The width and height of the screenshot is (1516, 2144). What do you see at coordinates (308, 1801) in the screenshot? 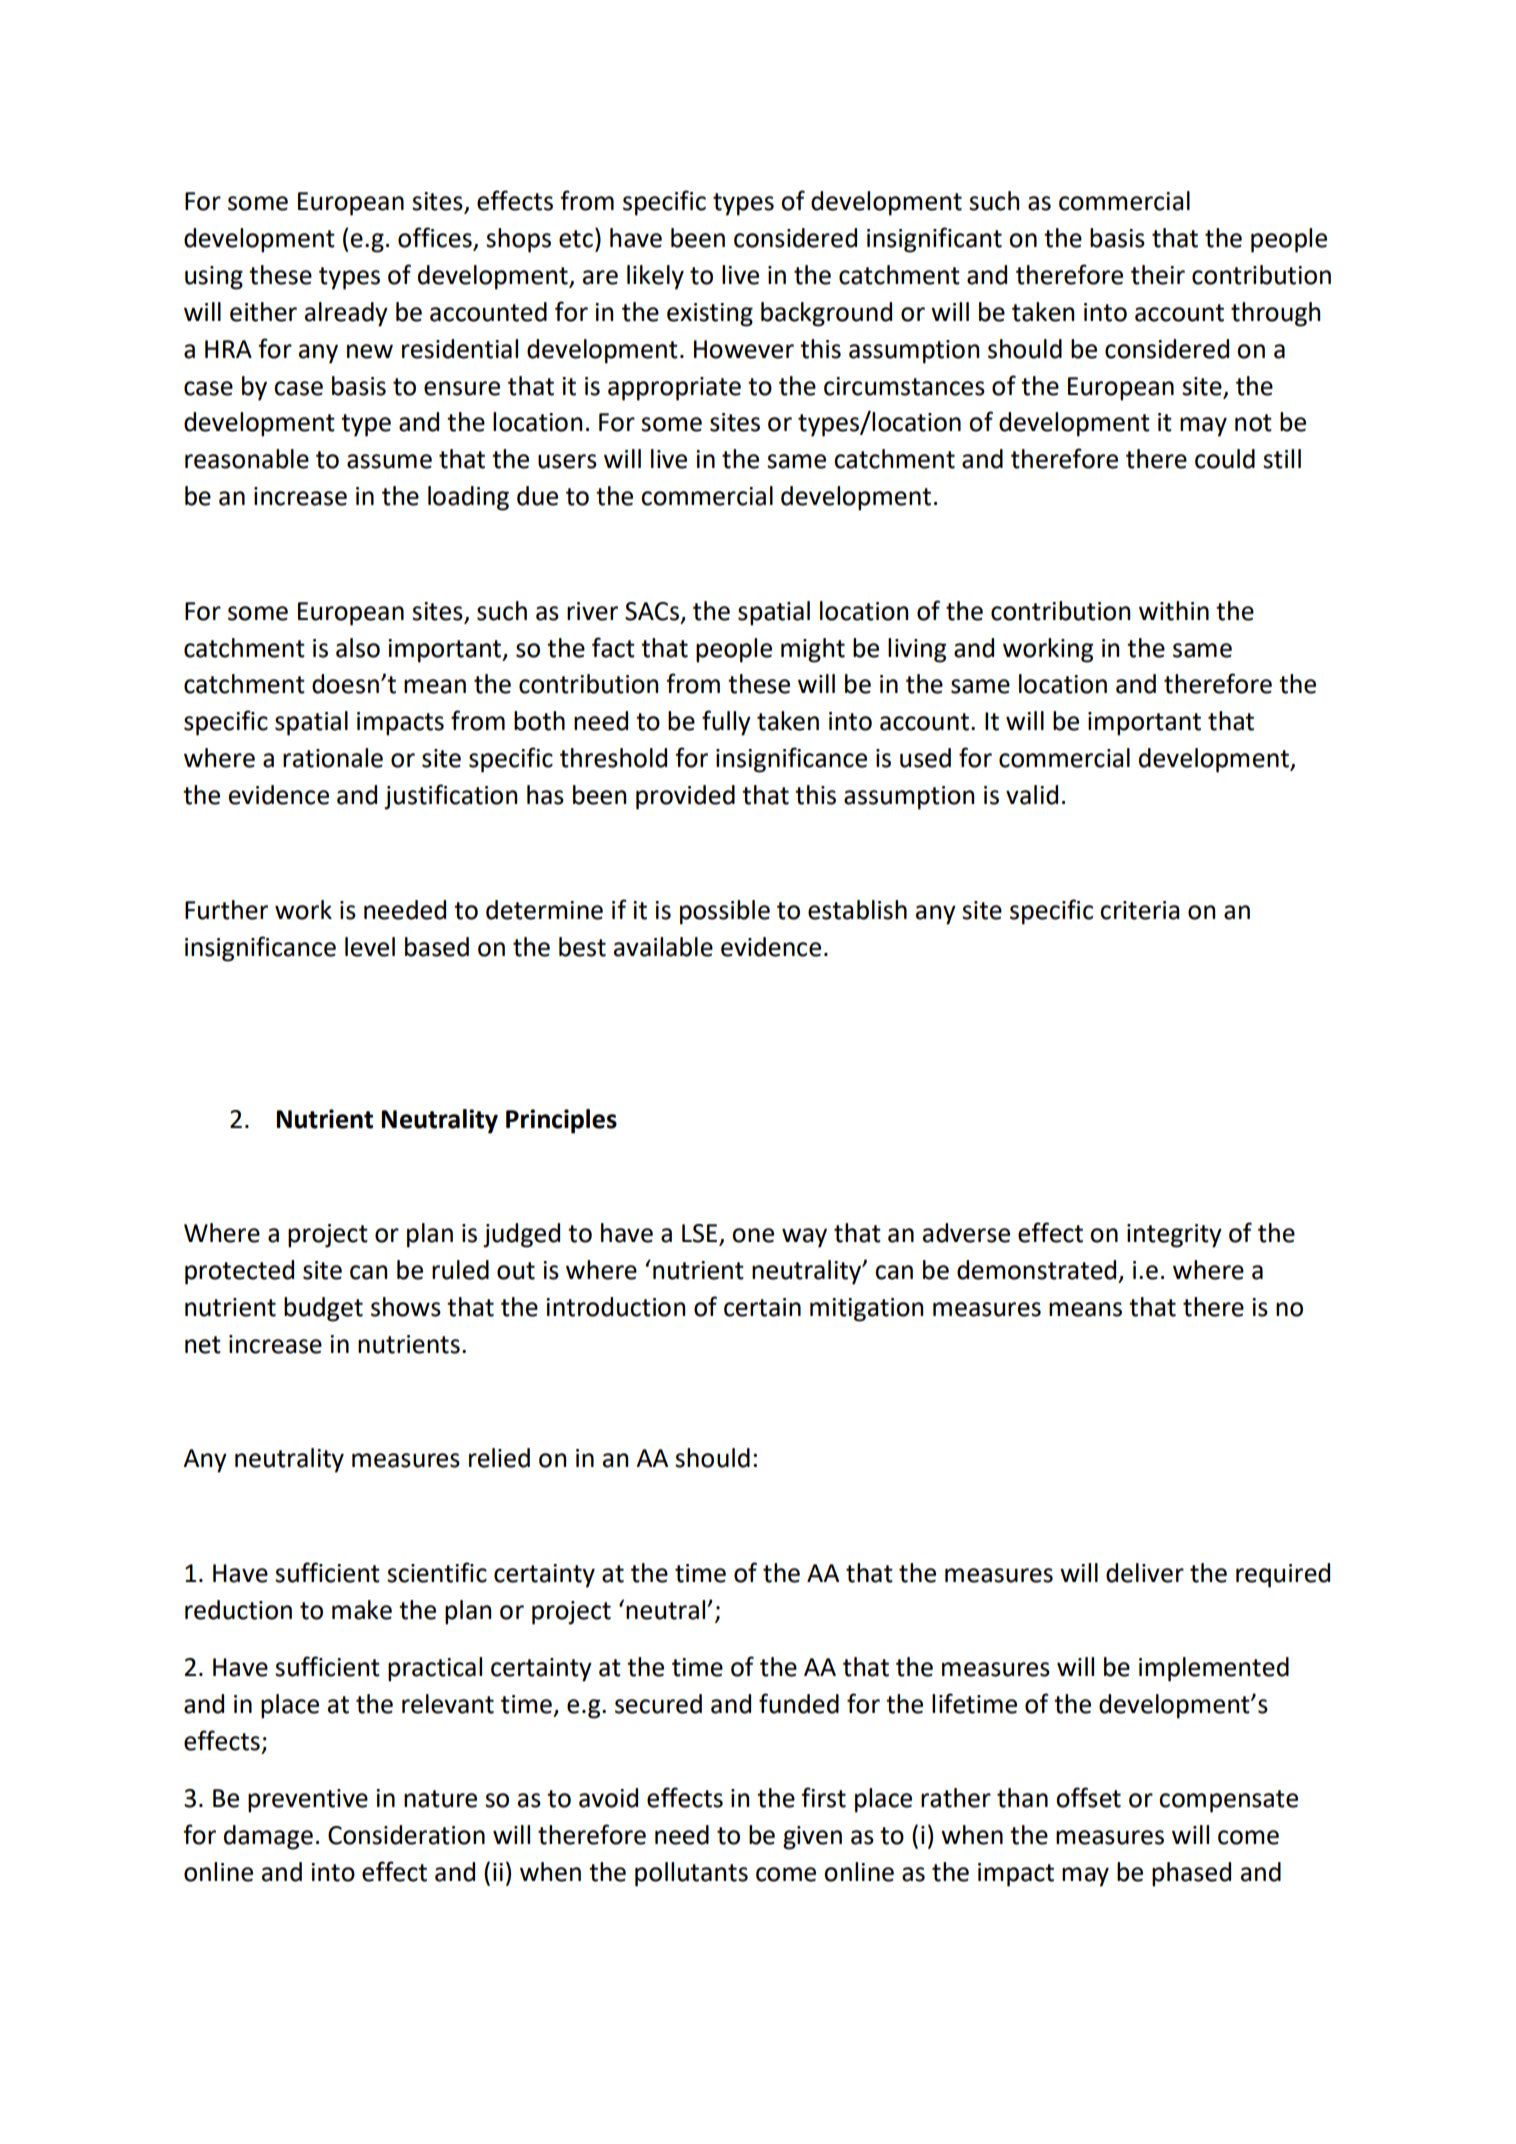
I see `preventive` at bounding box center [308, 1801].
